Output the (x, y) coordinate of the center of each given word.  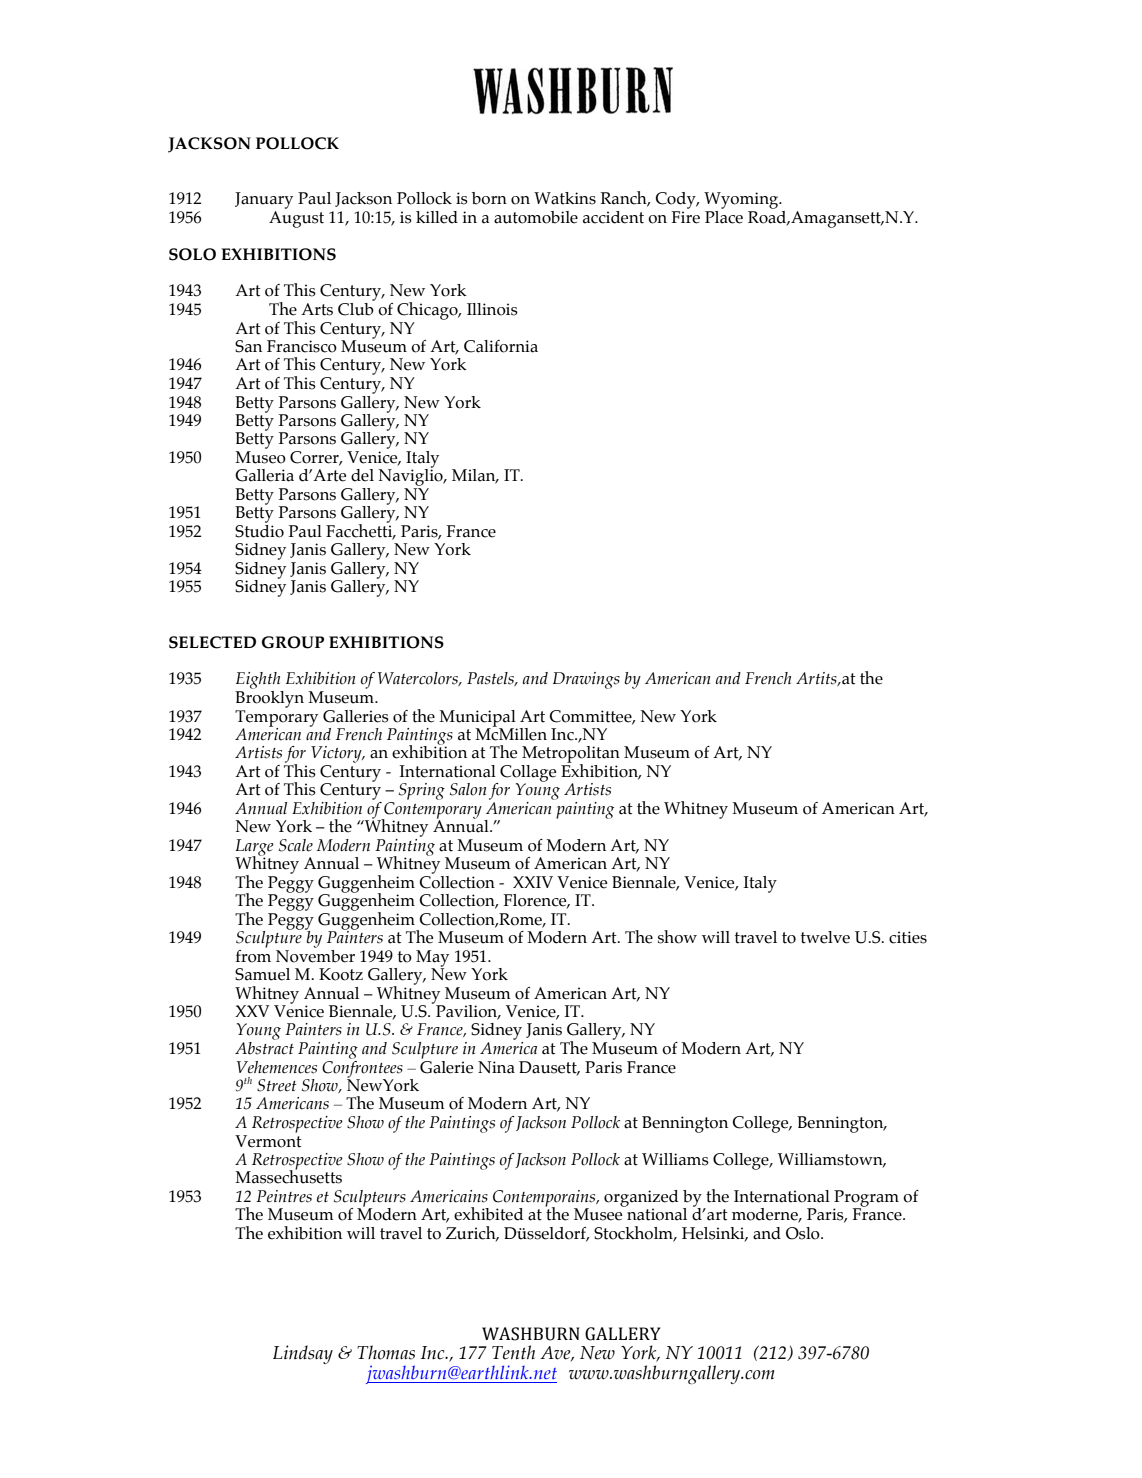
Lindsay (303, 1354)
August (296, 219)
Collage (527, 774)
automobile (536, 217)
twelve (825, 937)
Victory (337, 754)
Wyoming (742, 200)
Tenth (513, 1352)
